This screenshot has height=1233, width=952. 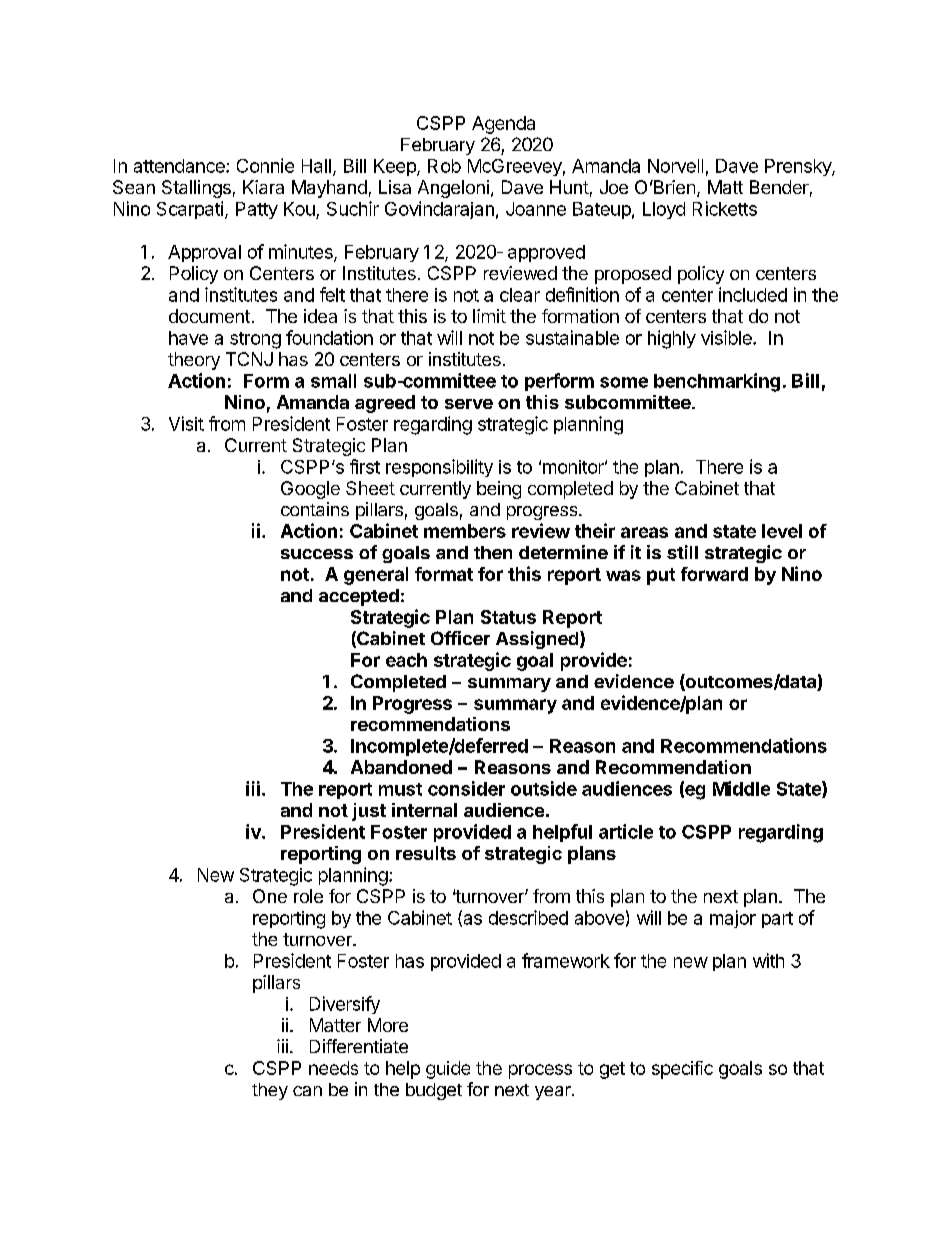 What do you see at coordinates (489, 316) in the screenshot?
I see `limit` at bounding box center [489, 316].
